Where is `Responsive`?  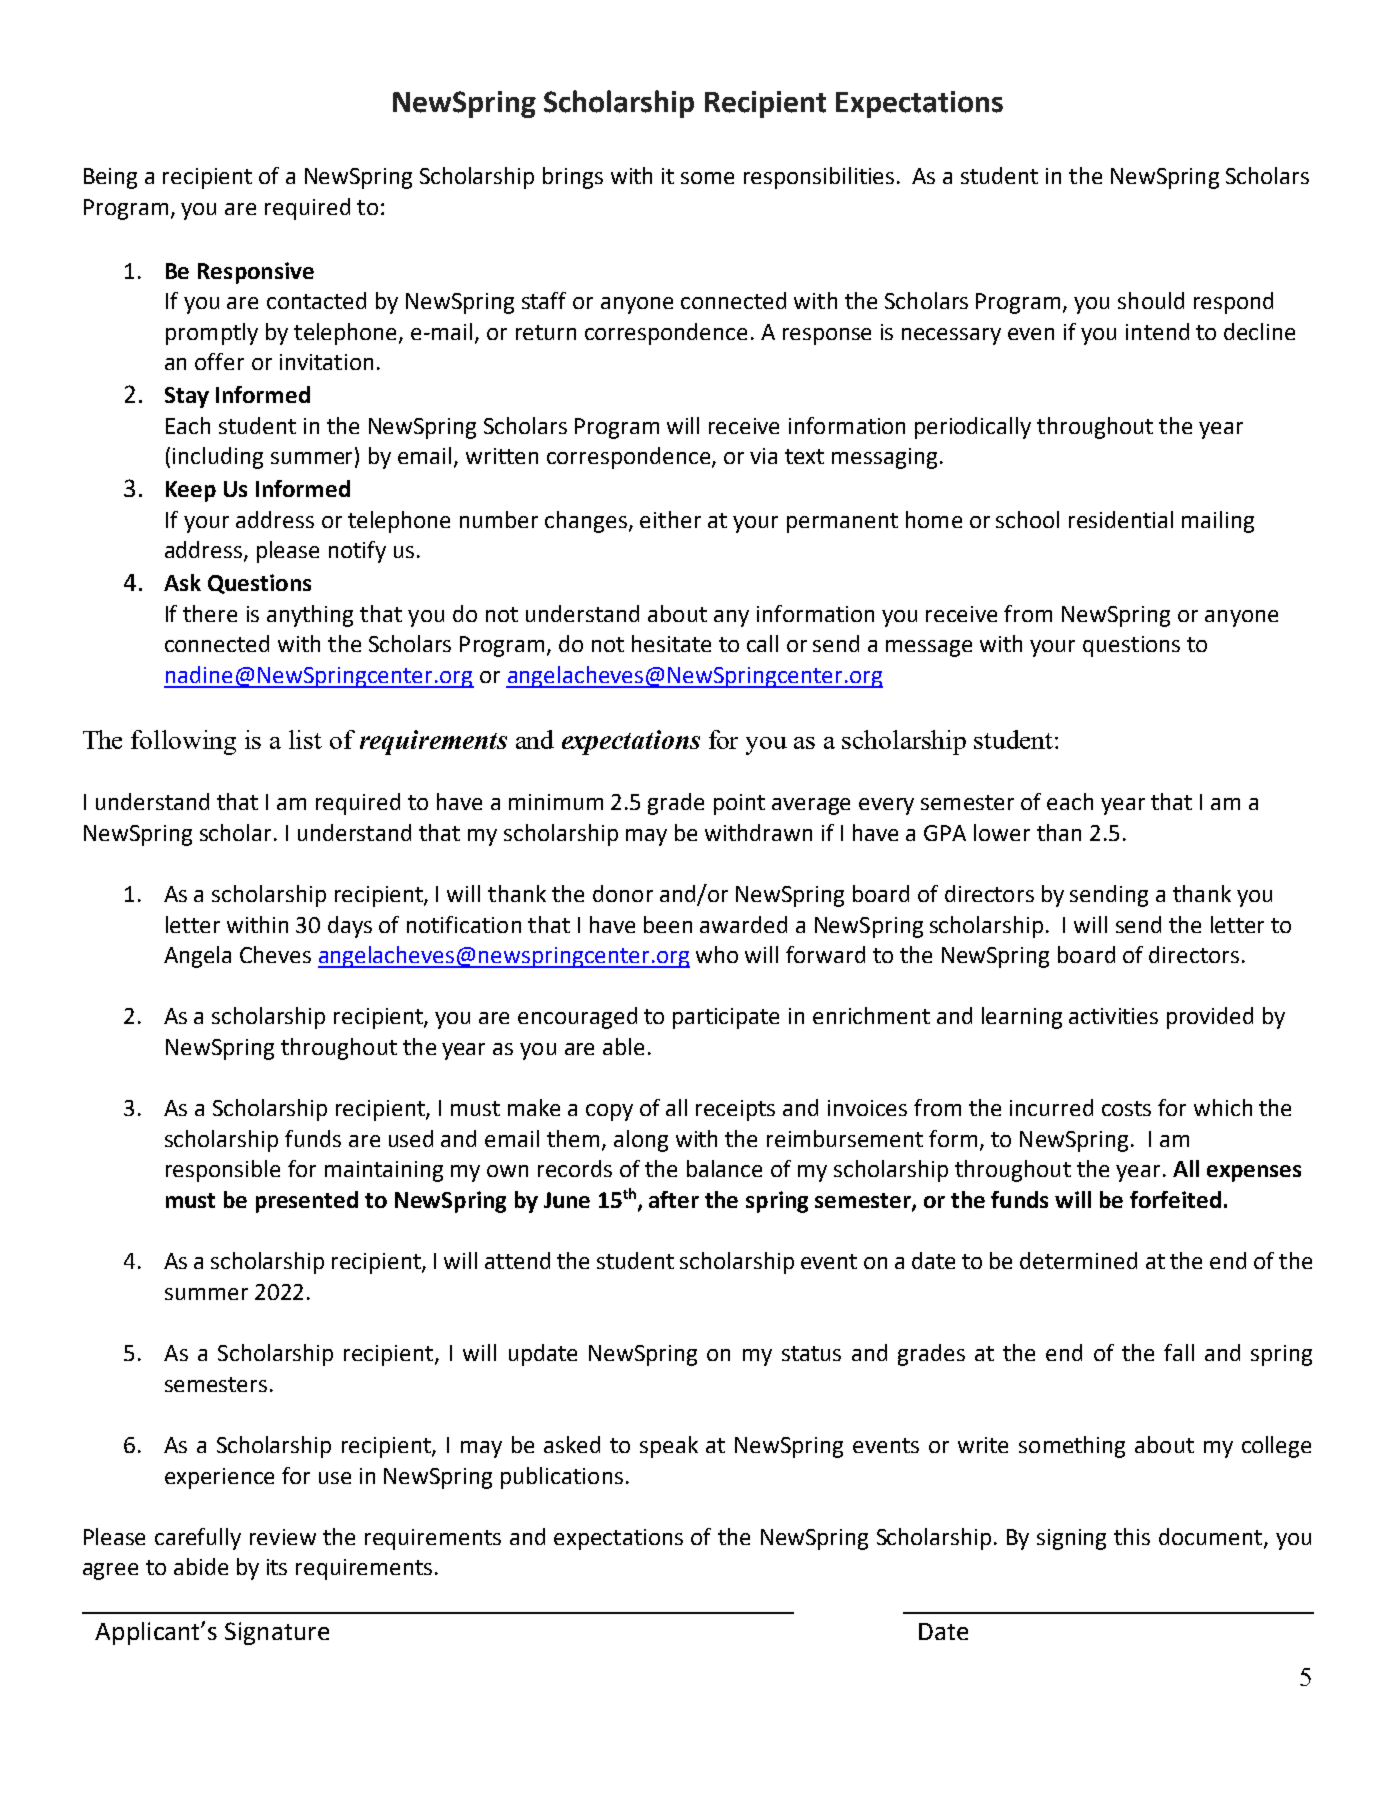 Responsive is located at coordinates (256, 273).
